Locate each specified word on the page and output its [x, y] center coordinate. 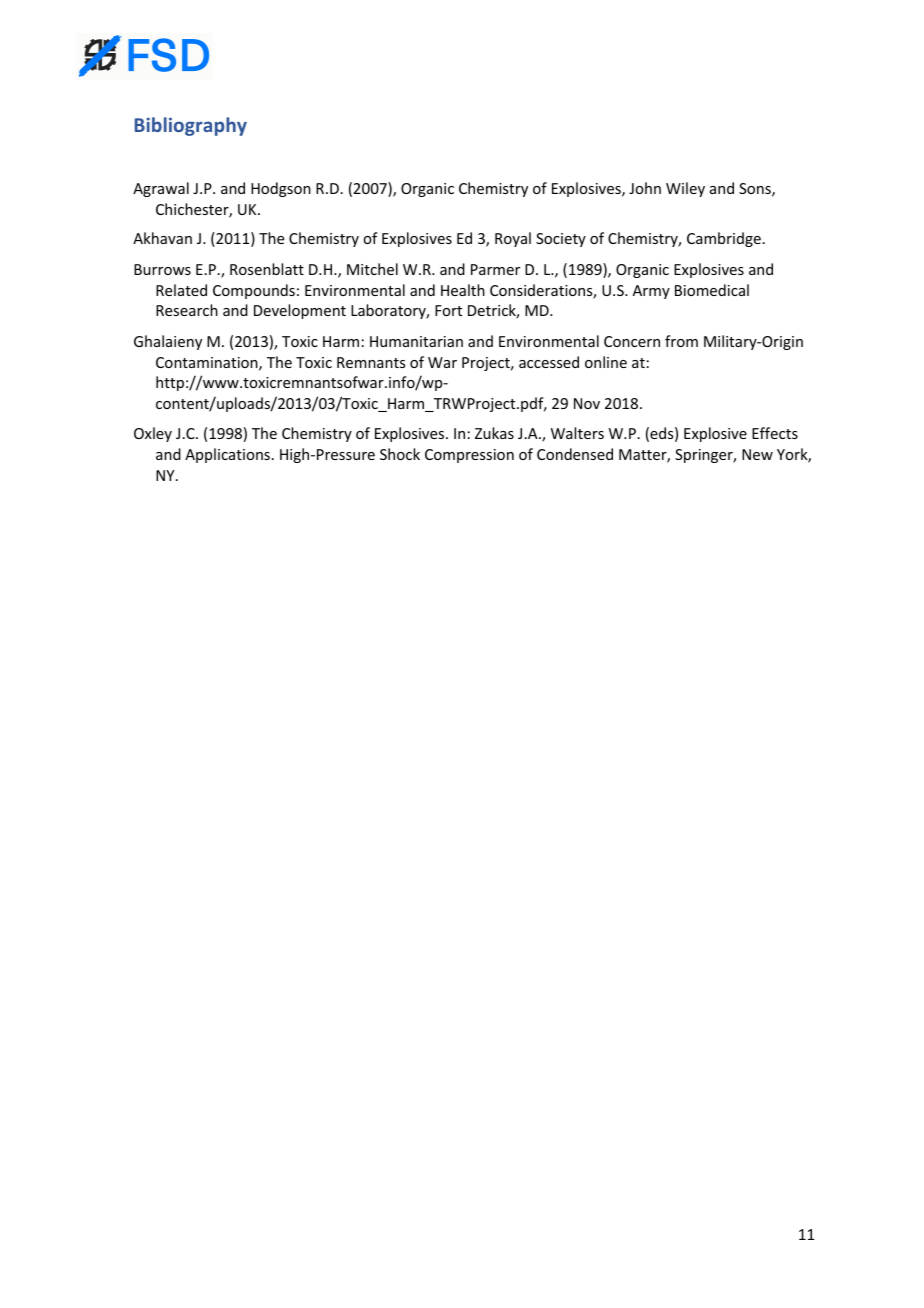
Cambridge [724, 239]
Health [463, 290]
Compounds [254, 291]
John [645, 188]
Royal [513, 239]
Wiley [685, 189]
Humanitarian [416, 341]
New [757, 454]
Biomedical [712, 290]
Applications [227, 455]
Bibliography [191, 126]
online [606, 362]
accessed [549, 362]
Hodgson [281, 189]
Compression [469, 456]
